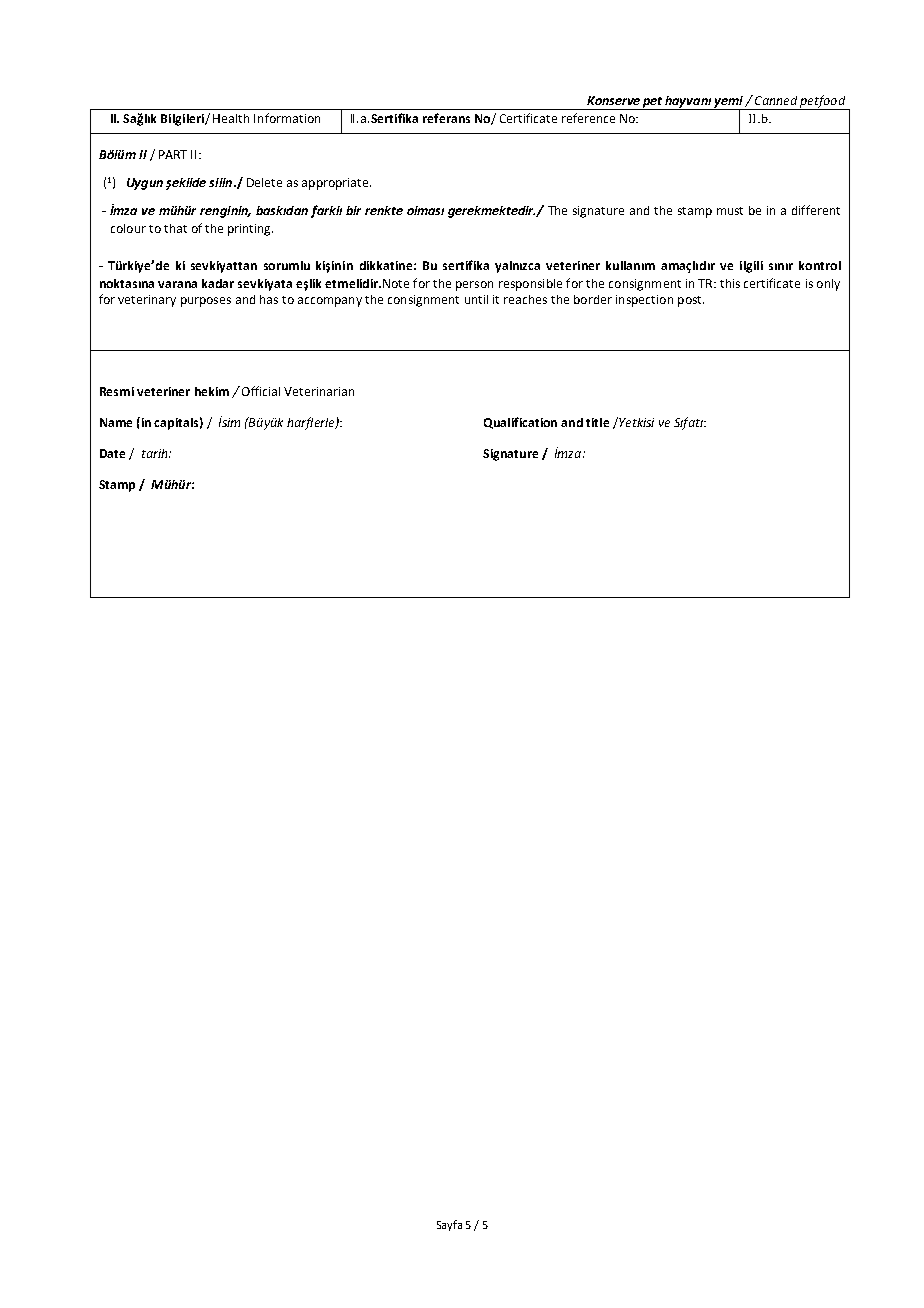 This screenshot has height=1308, width=924. Describe the element at coordinates (730, 283) in the screenshot. I see `this` at that location.
